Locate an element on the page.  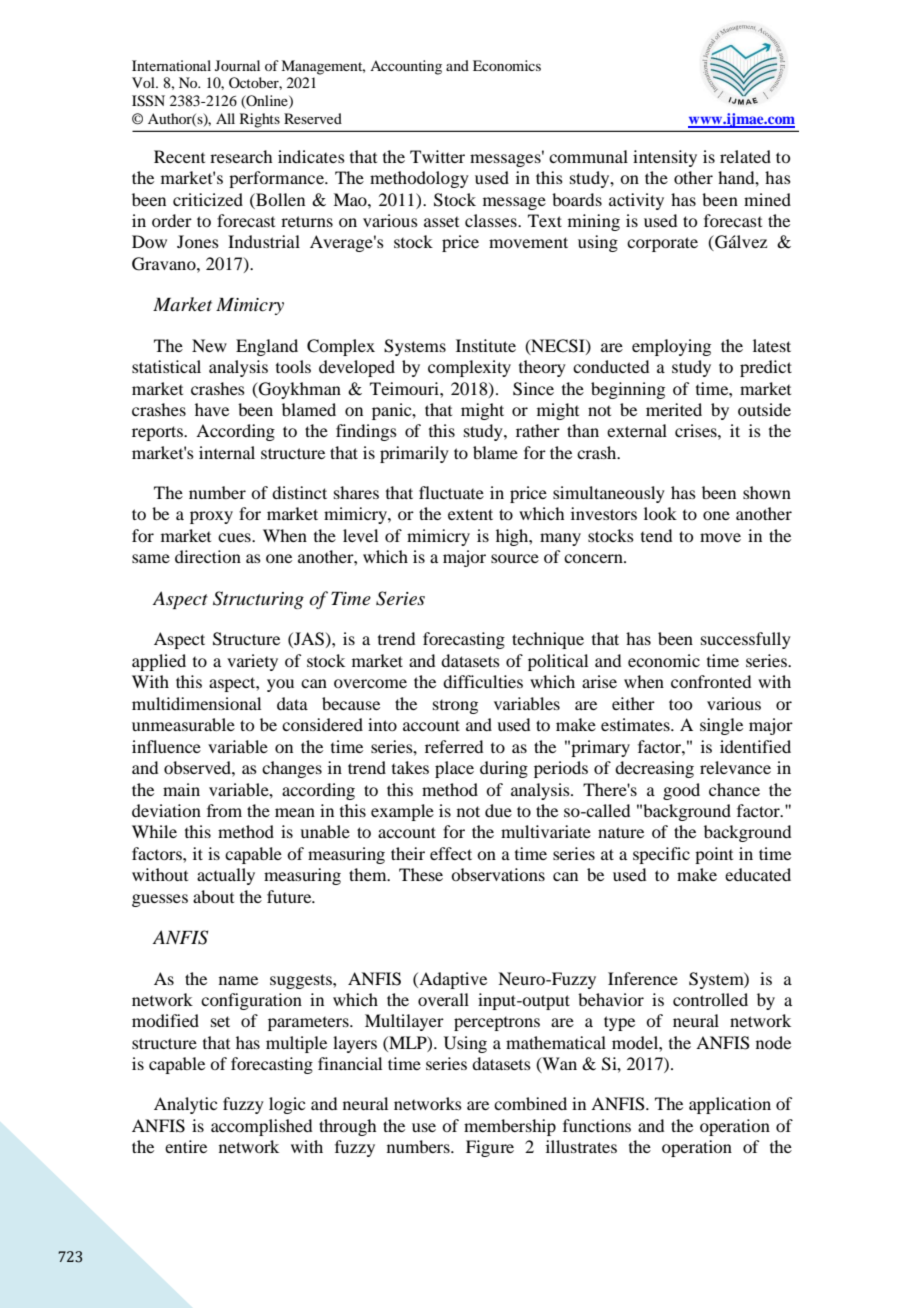
Structuring is located at coordinates (258, 600).
